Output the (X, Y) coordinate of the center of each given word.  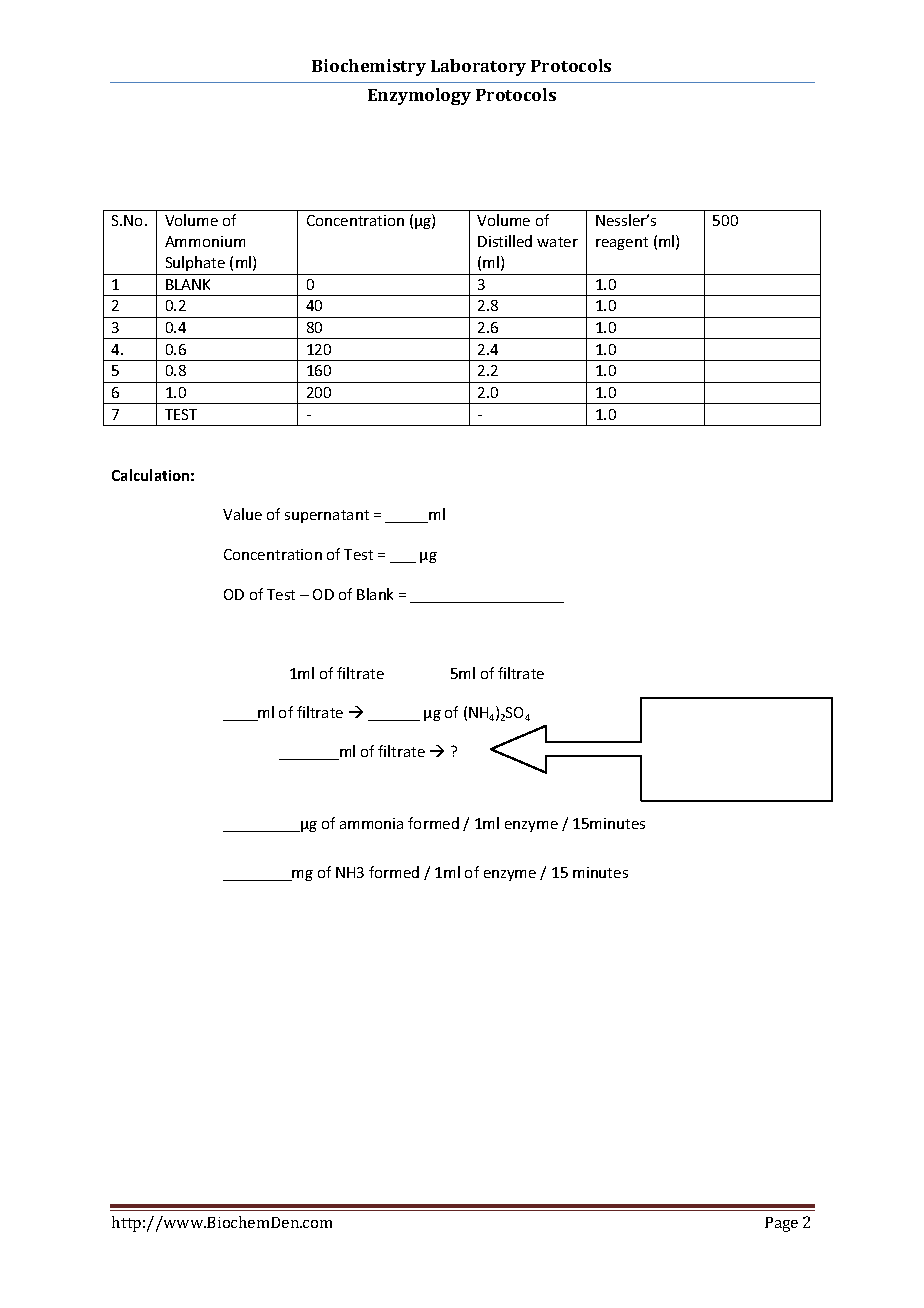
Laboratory (478, 67)
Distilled (505, 241)
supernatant (327, 516)
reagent (622, 243)
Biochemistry (369, 67)
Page (781, 1224)
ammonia (371, 823)
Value (242, 514)
